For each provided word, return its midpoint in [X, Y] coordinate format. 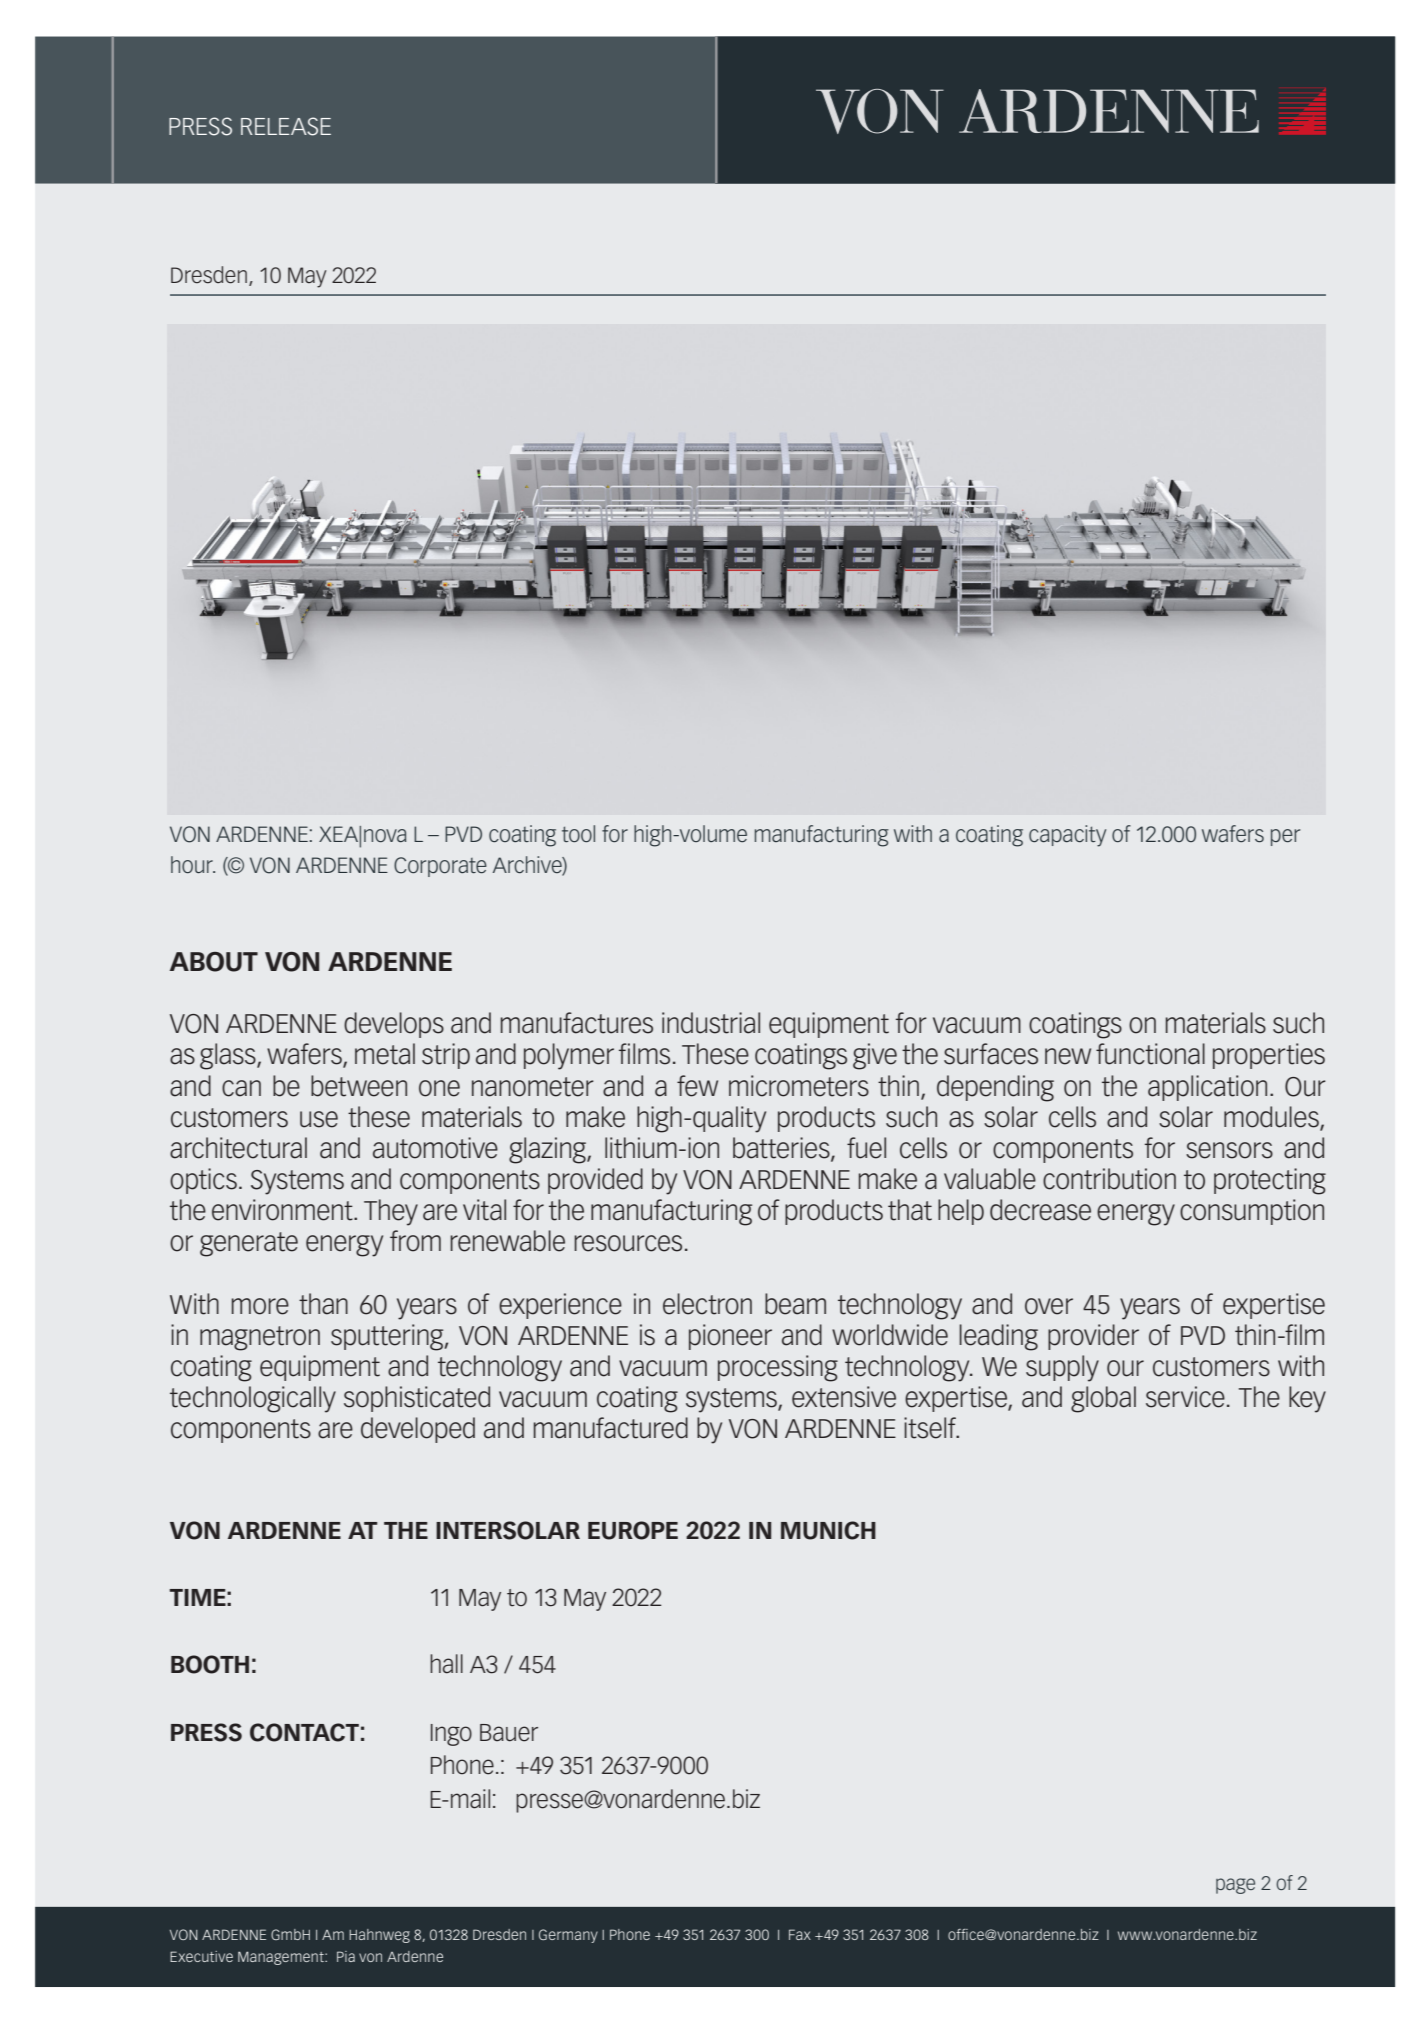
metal [385, 1054]
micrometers [799, 1086]
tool [578, 834]
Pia [346, 1956]
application [1207, 1088]
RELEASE [286, 126]
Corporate [440, 867]
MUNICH [828, 1530]
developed [418, 1430]
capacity [1067, 836]
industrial [711, 1023]
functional [1150, 1054]
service [1185, 1397]
